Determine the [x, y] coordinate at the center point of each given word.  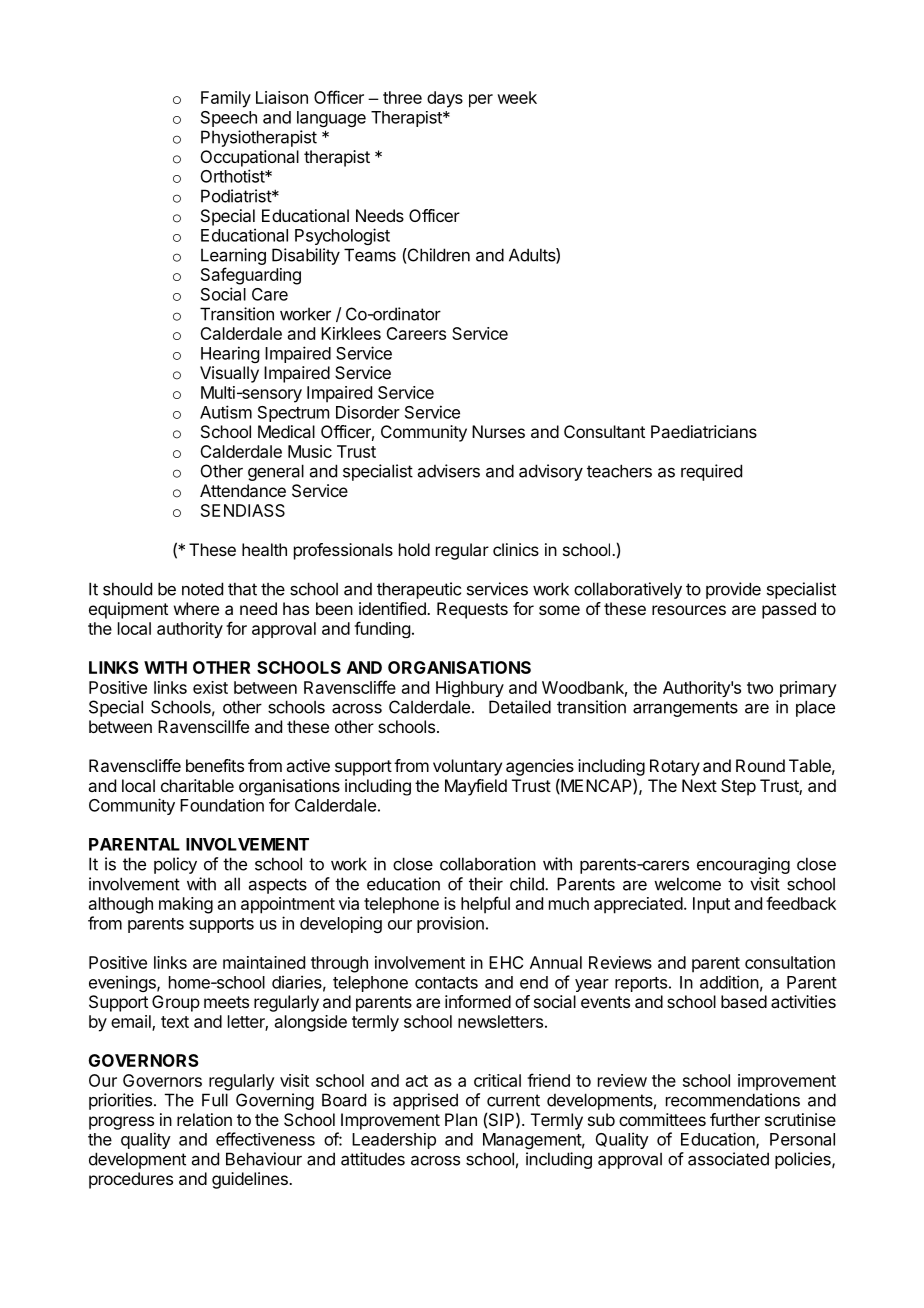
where [196, 608]
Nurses [498, 431]
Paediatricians [704, 431]
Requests [472, 610]
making [186, 905]
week [517, 97]
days [445, 99]
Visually [229, 374]
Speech [229, 119]
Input [711, 905]
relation [204, 1119]
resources [689, 610]
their [486, 884]
